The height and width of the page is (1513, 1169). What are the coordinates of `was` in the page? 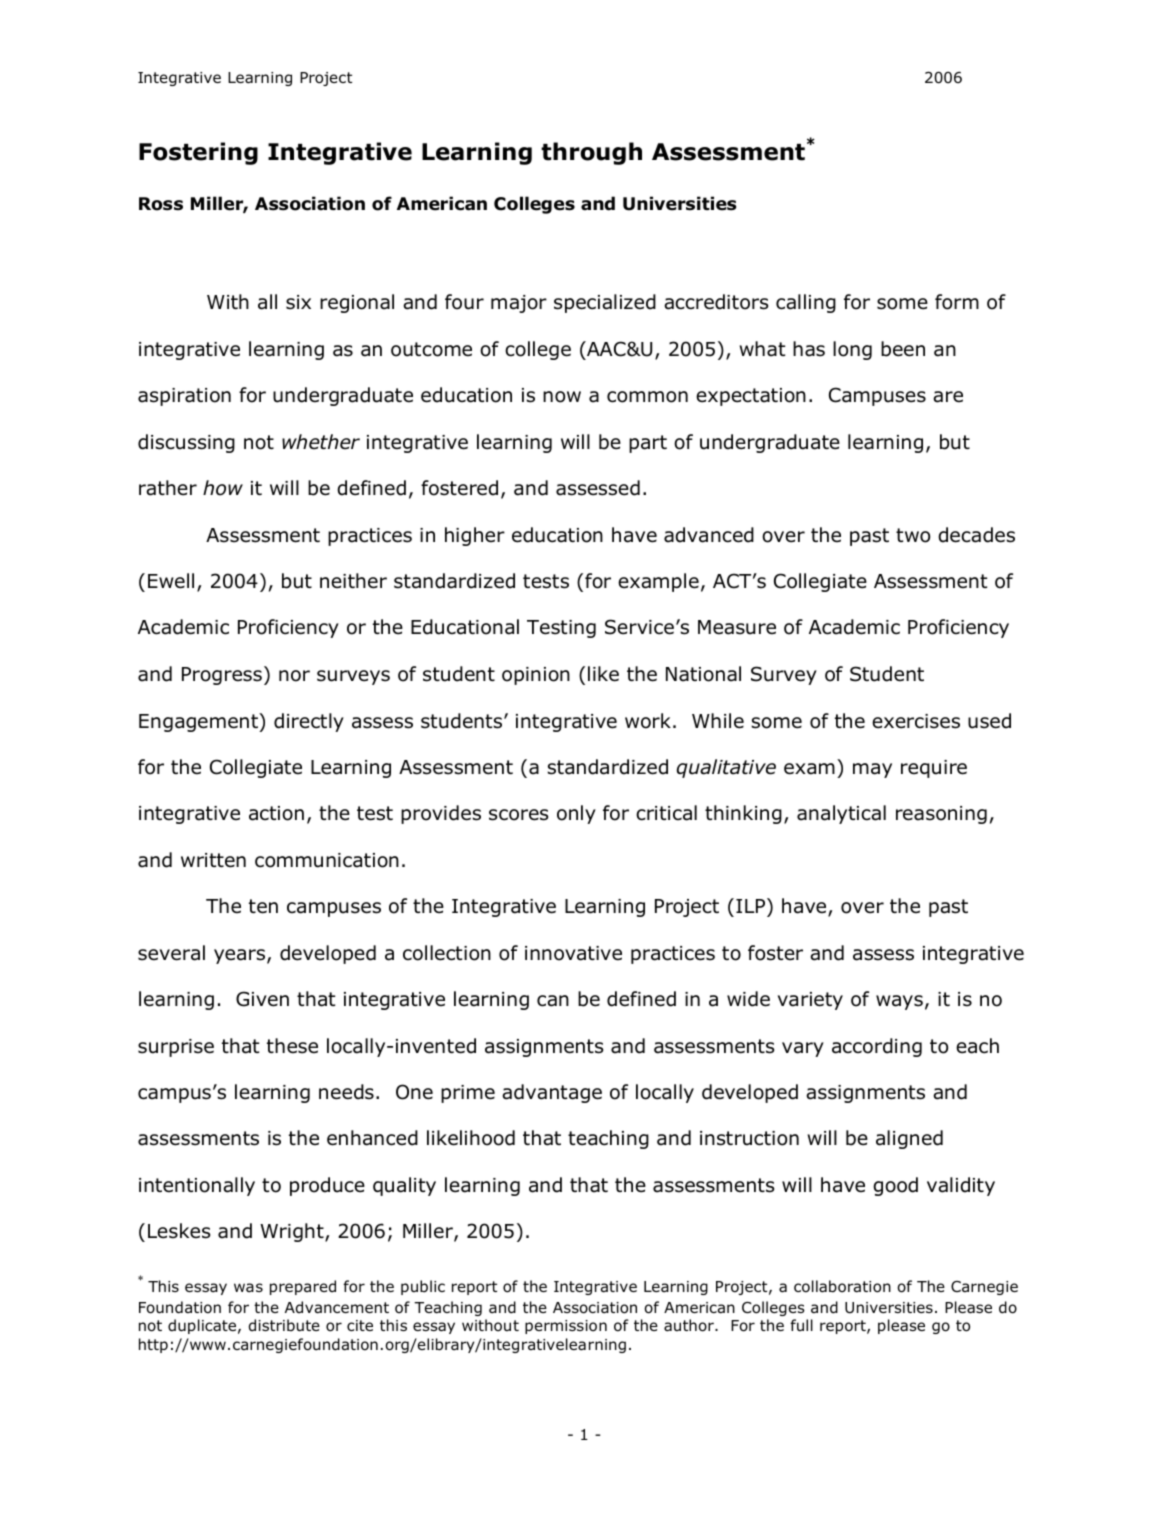 It's located at (248, 1287).
